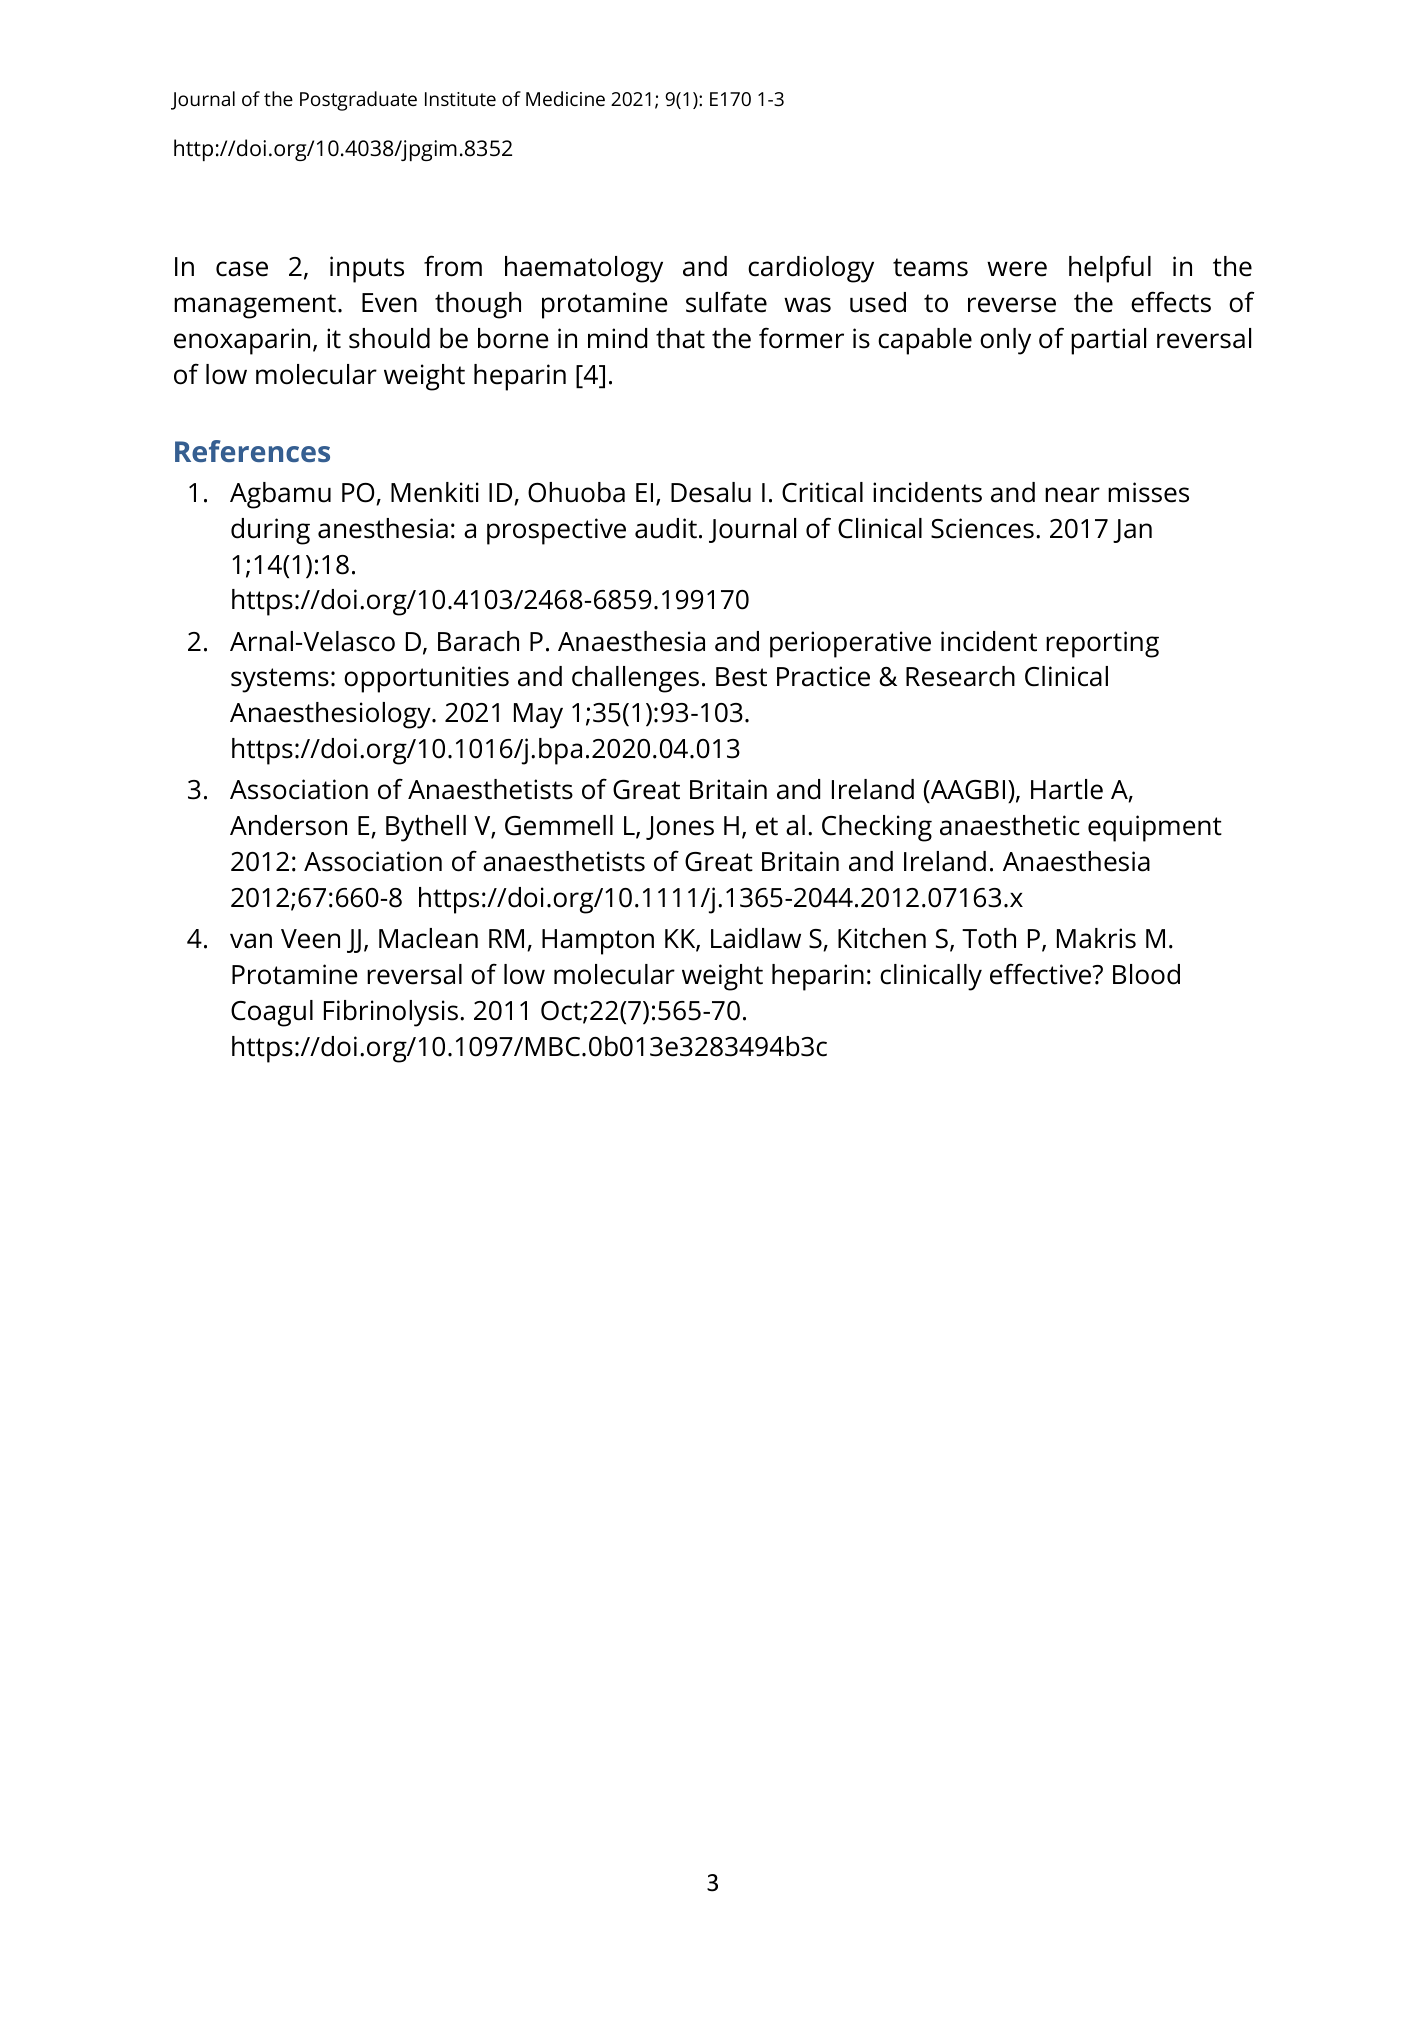 This screenshot has width=1426, height=2017. What do you see at coordinates (1102, 644) in the screenshot?
I see `reporting` at bounding box center [1102, 644].
